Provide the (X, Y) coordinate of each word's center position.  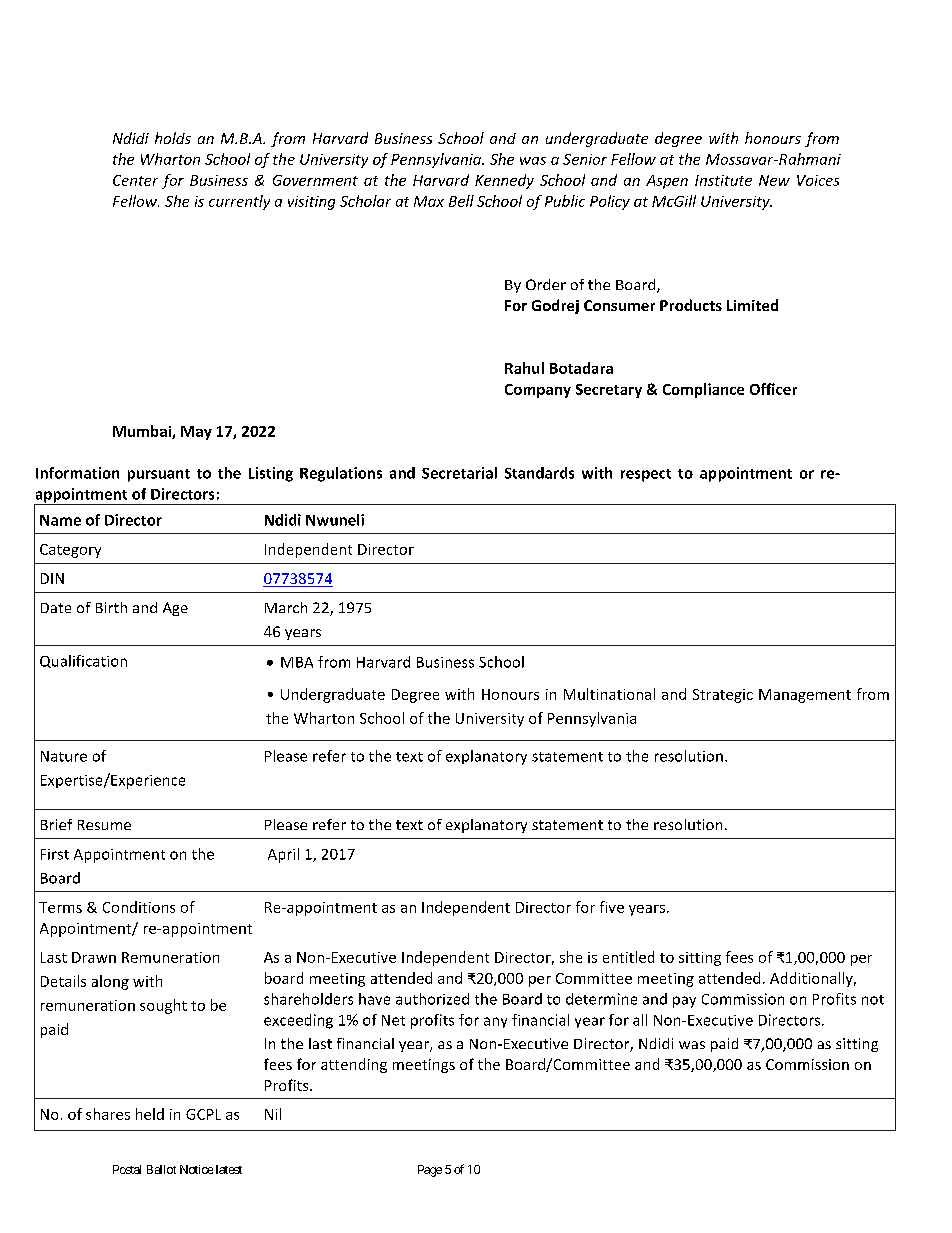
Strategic (723, 696)
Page (430, 1171)
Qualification (83, 661)
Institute (723, 180)
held (150, 1114)
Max (429, 201)
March (286, 607)
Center (135, 180)
